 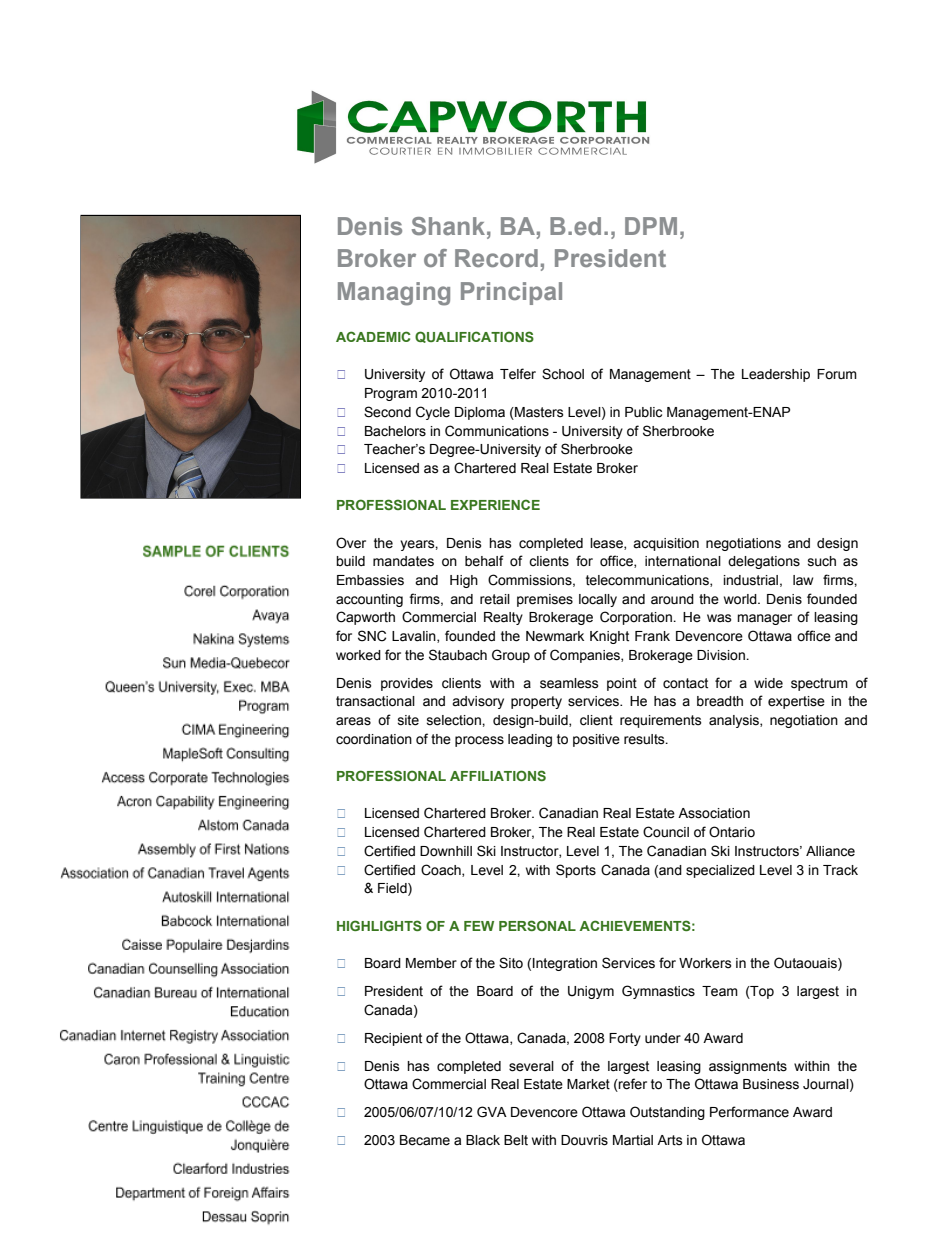 I want to click on Leadership, so click(x=776, y=375).
